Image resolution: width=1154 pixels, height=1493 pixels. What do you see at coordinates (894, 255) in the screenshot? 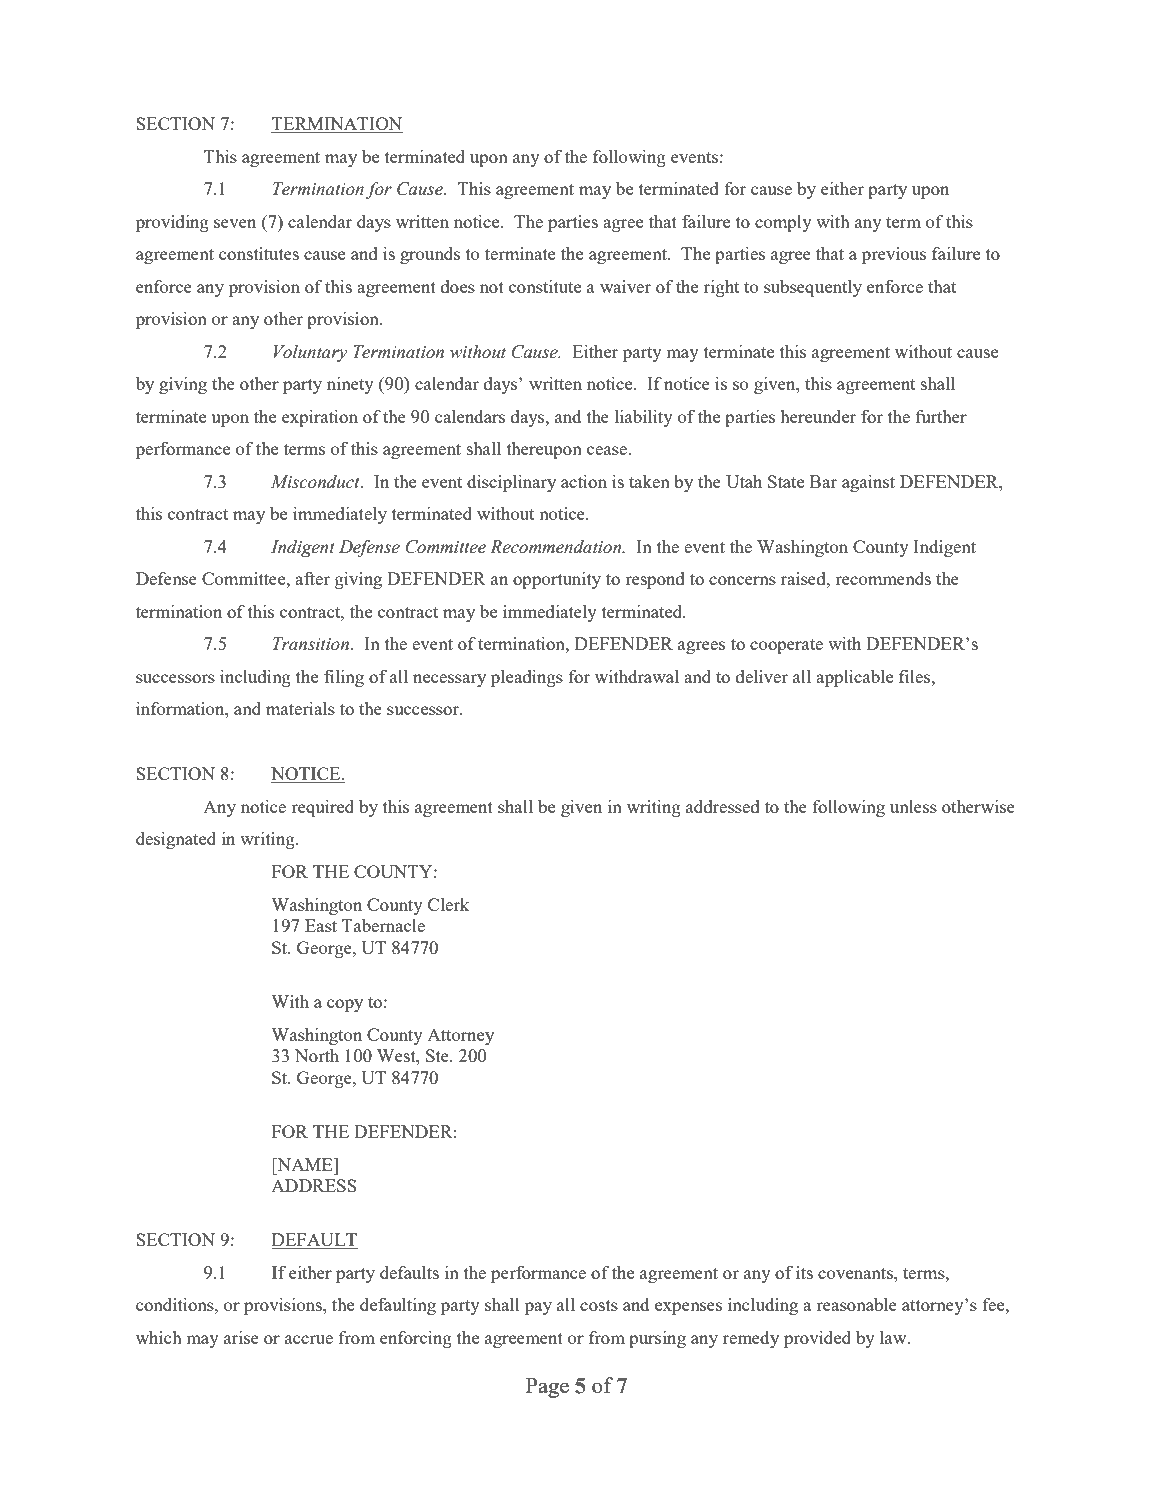
I see `previous` at bounding box center [894, 255].
